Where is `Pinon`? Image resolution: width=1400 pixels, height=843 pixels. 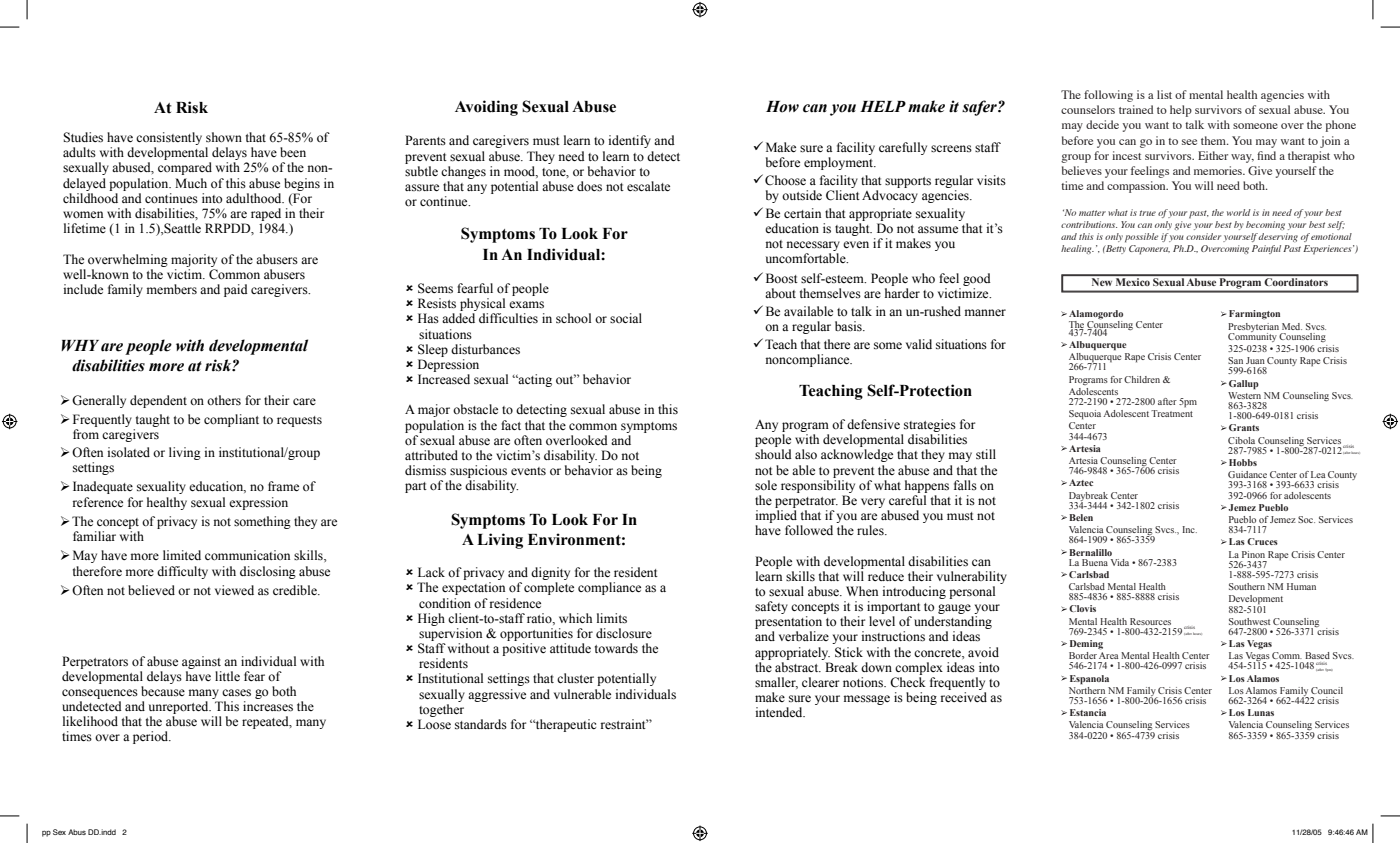 Pinon is located at coordinates (1253, 554).
